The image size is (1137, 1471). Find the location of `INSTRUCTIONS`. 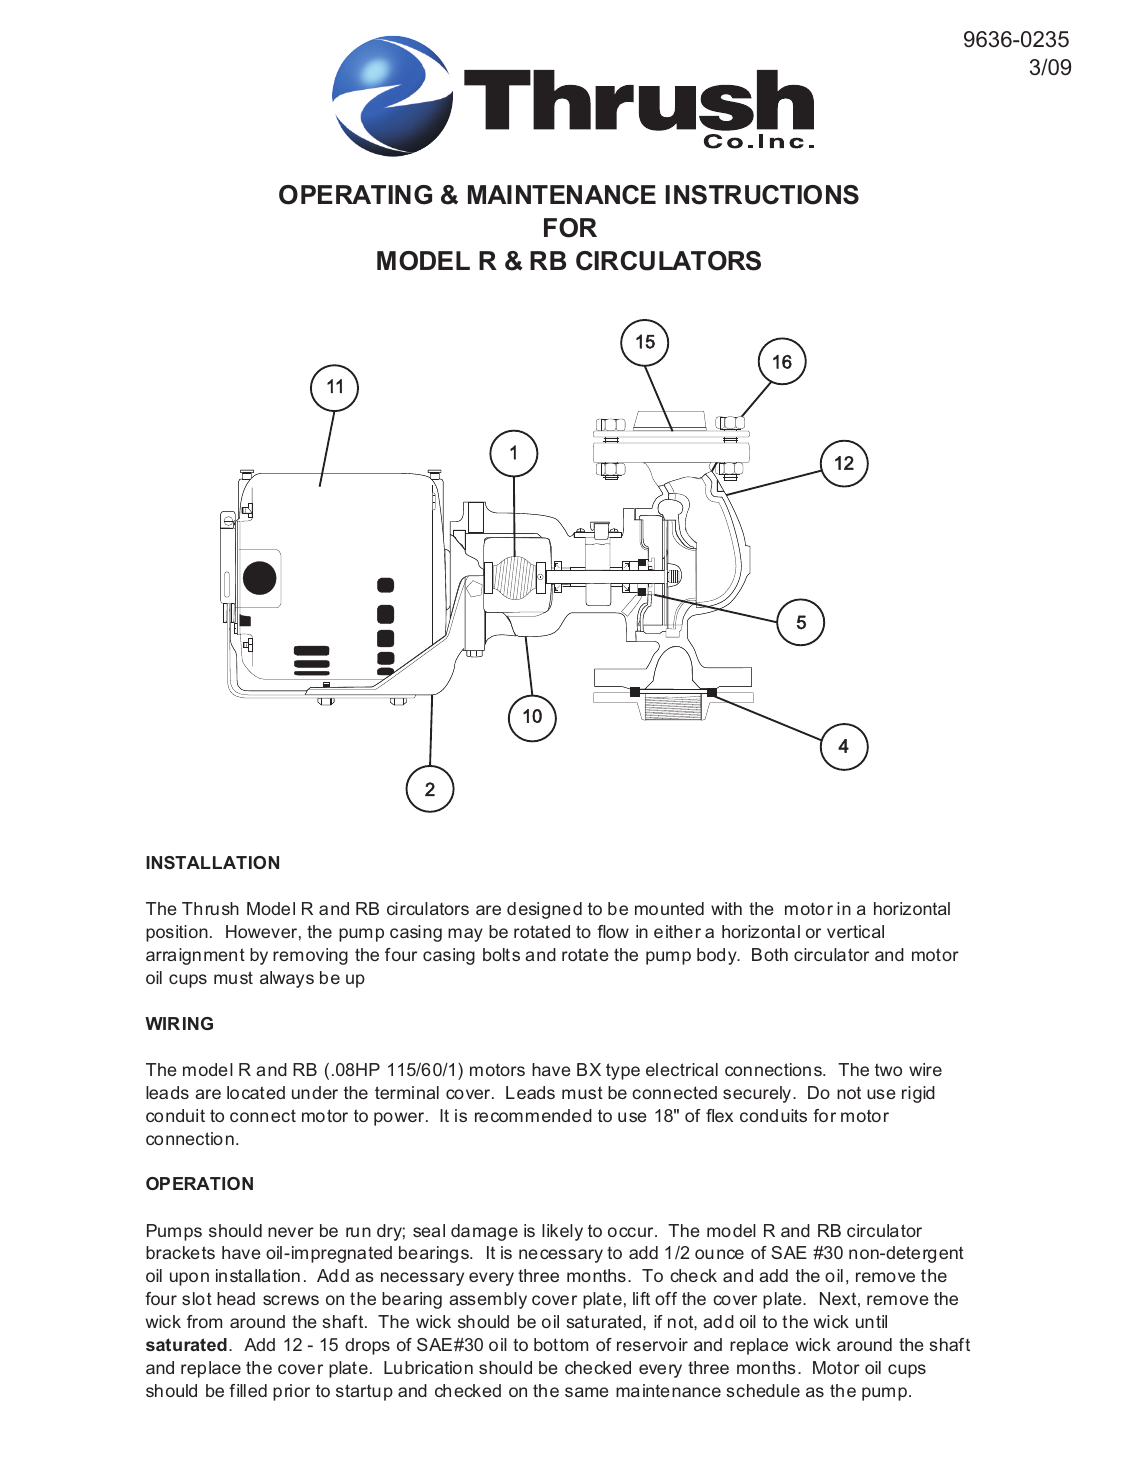

INSTRUCTIONS is located at coordinates (762, 195).
